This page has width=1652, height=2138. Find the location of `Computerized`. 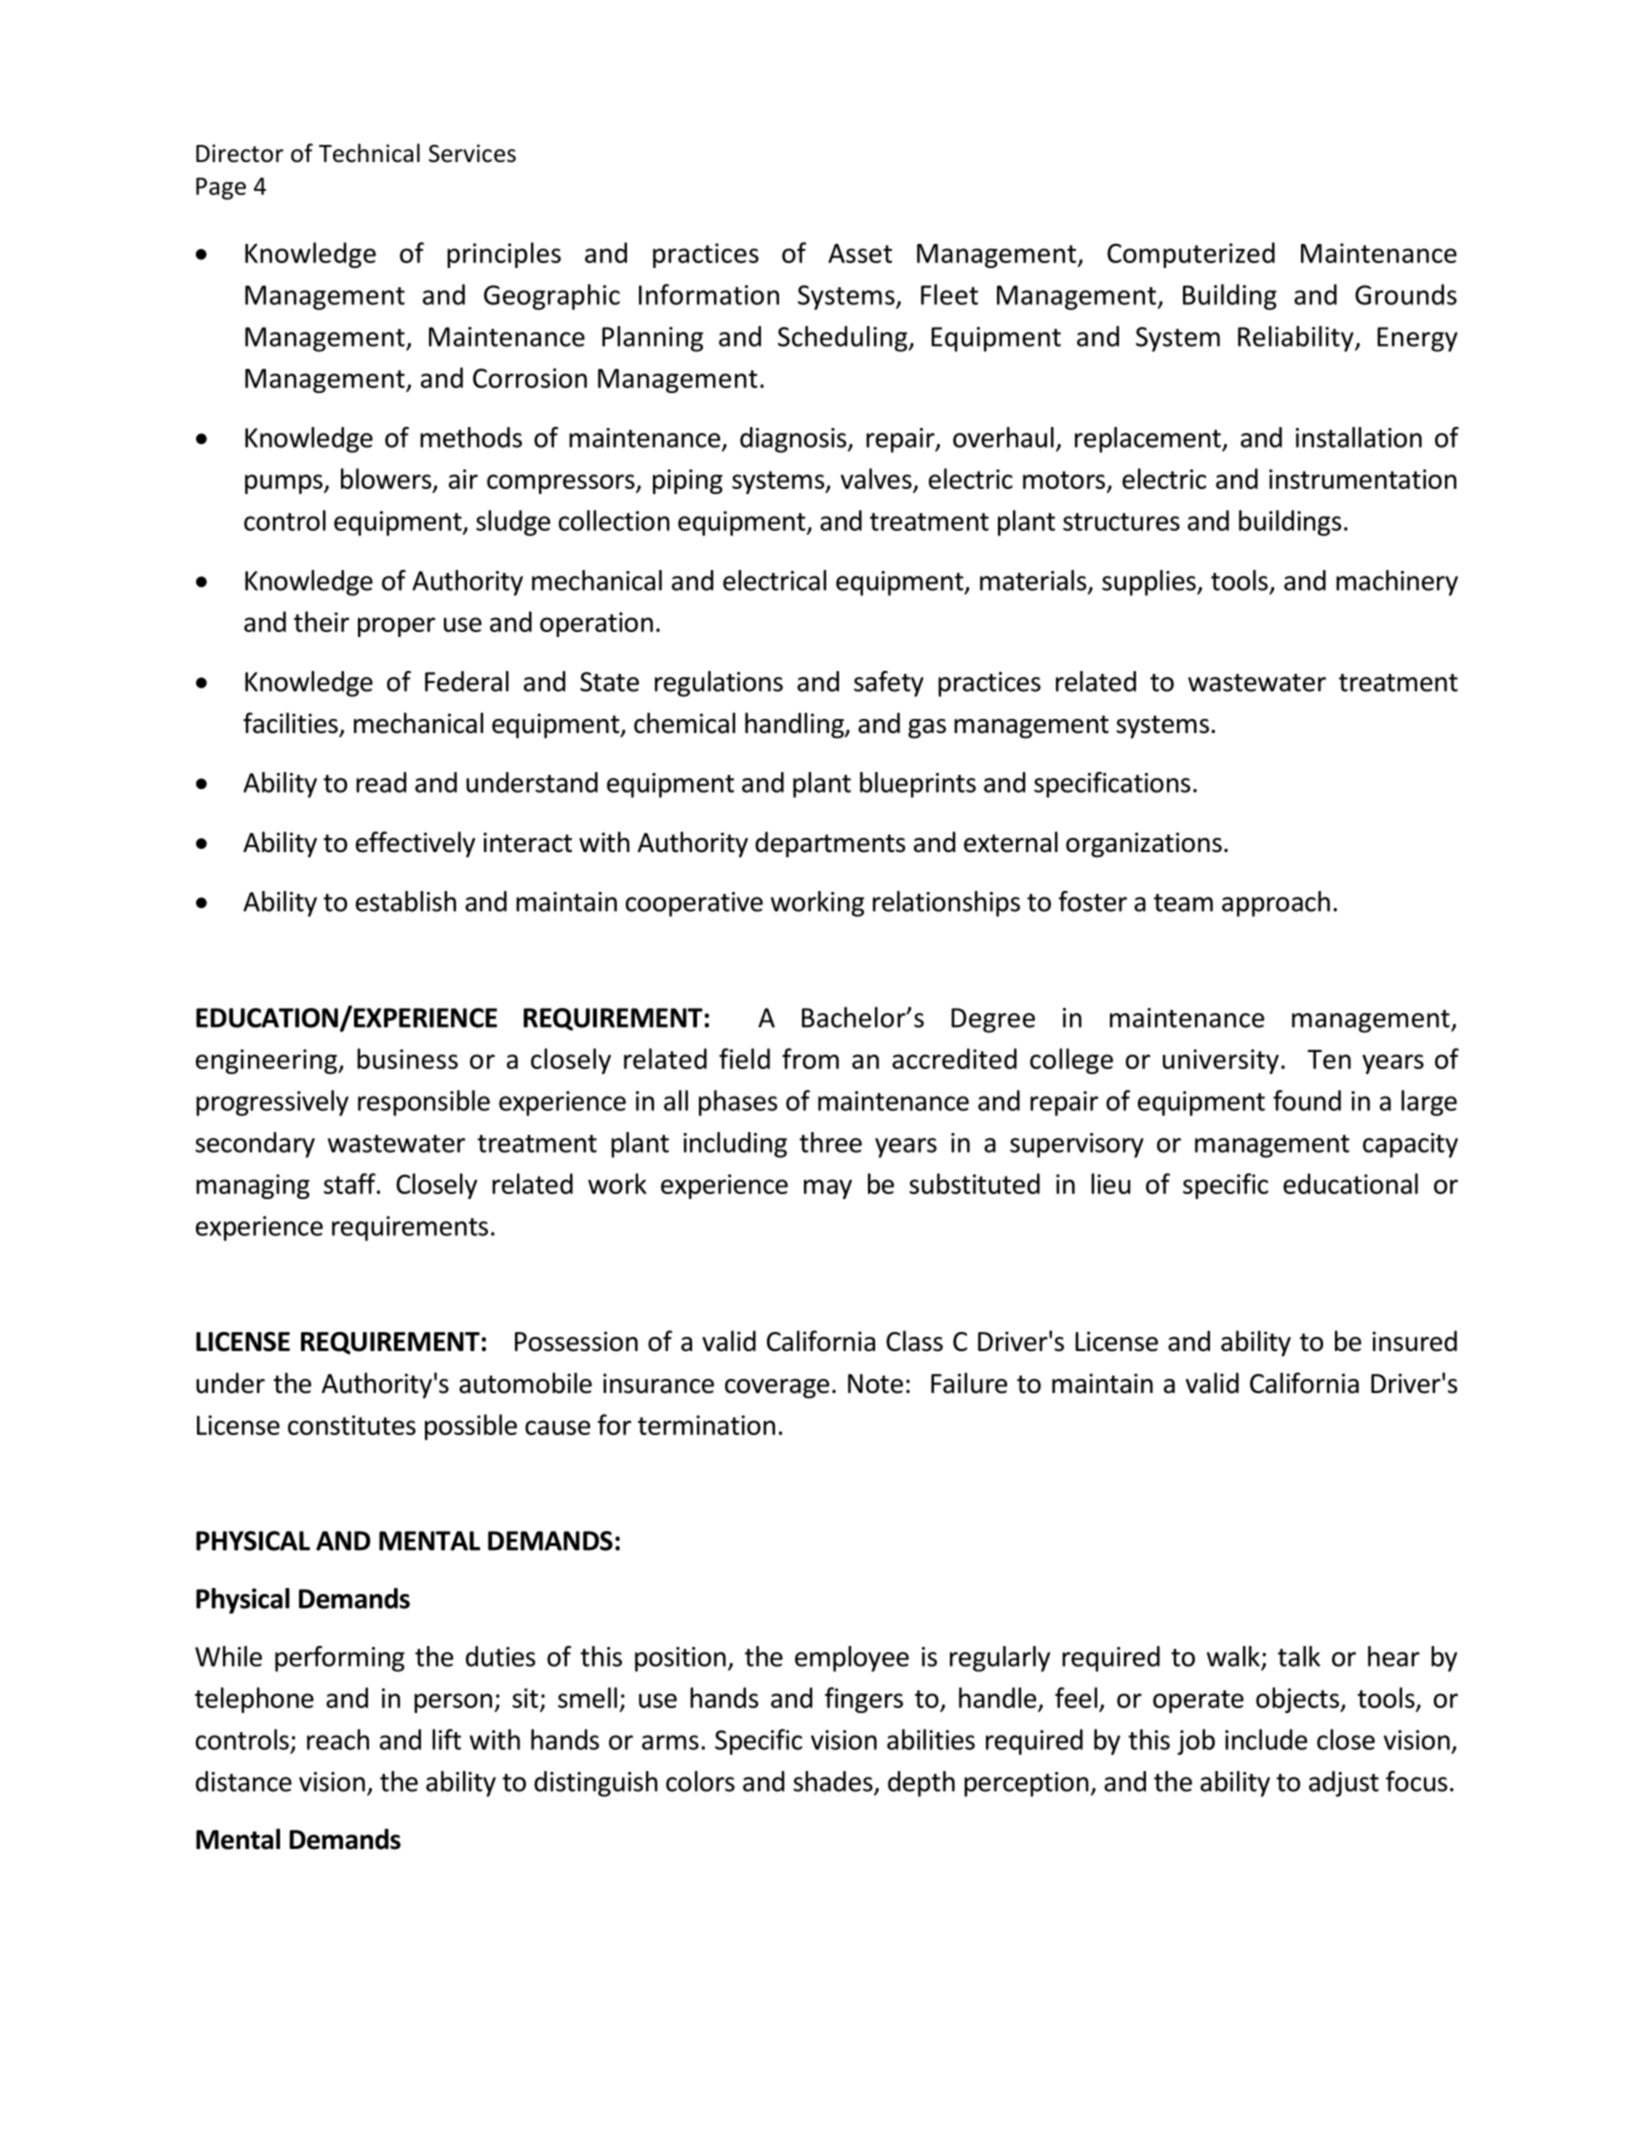

Computerized is located at coordinates (1191, 255).
